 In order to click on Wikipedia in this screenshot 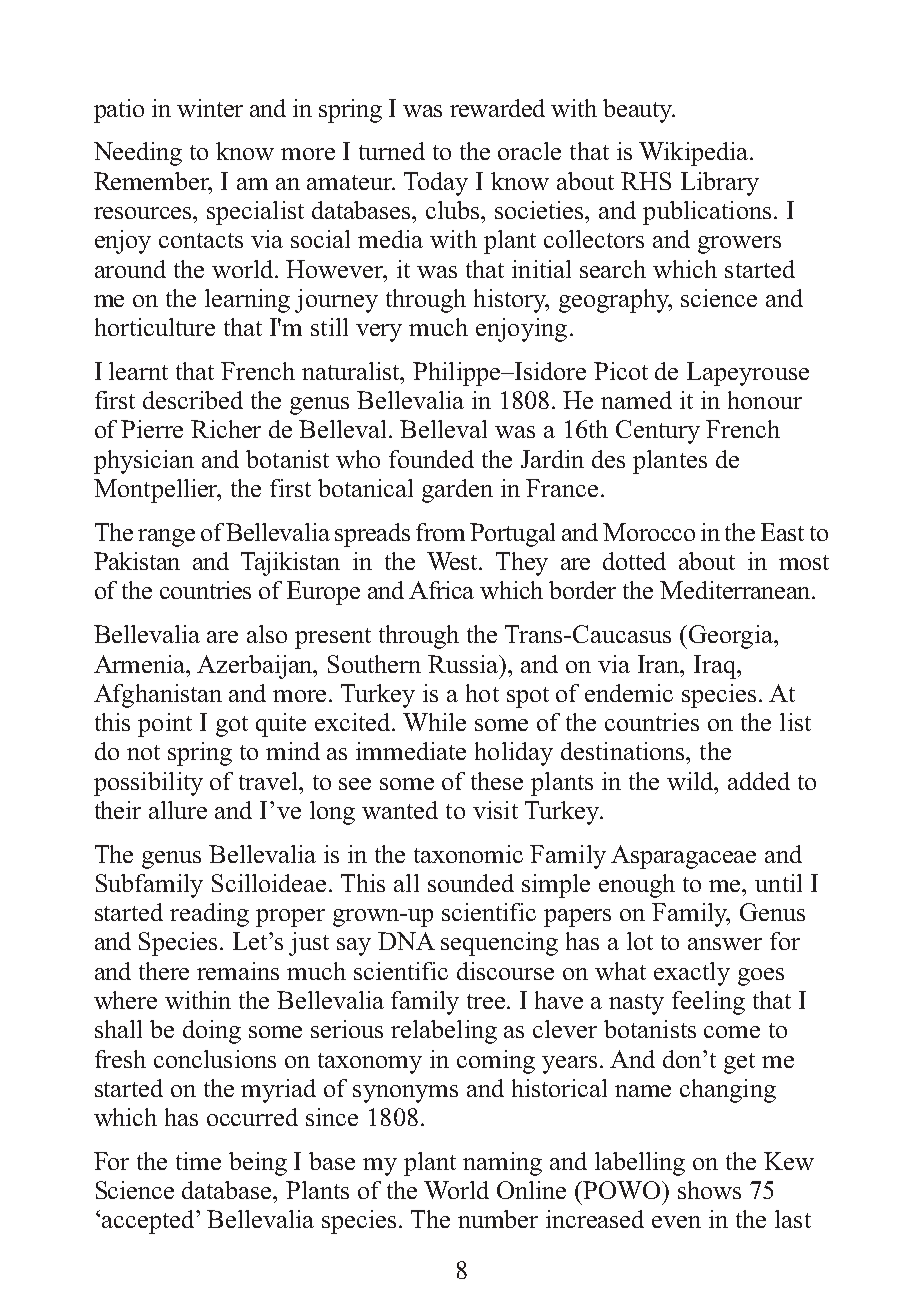, I will do `click(695, 154)`.
